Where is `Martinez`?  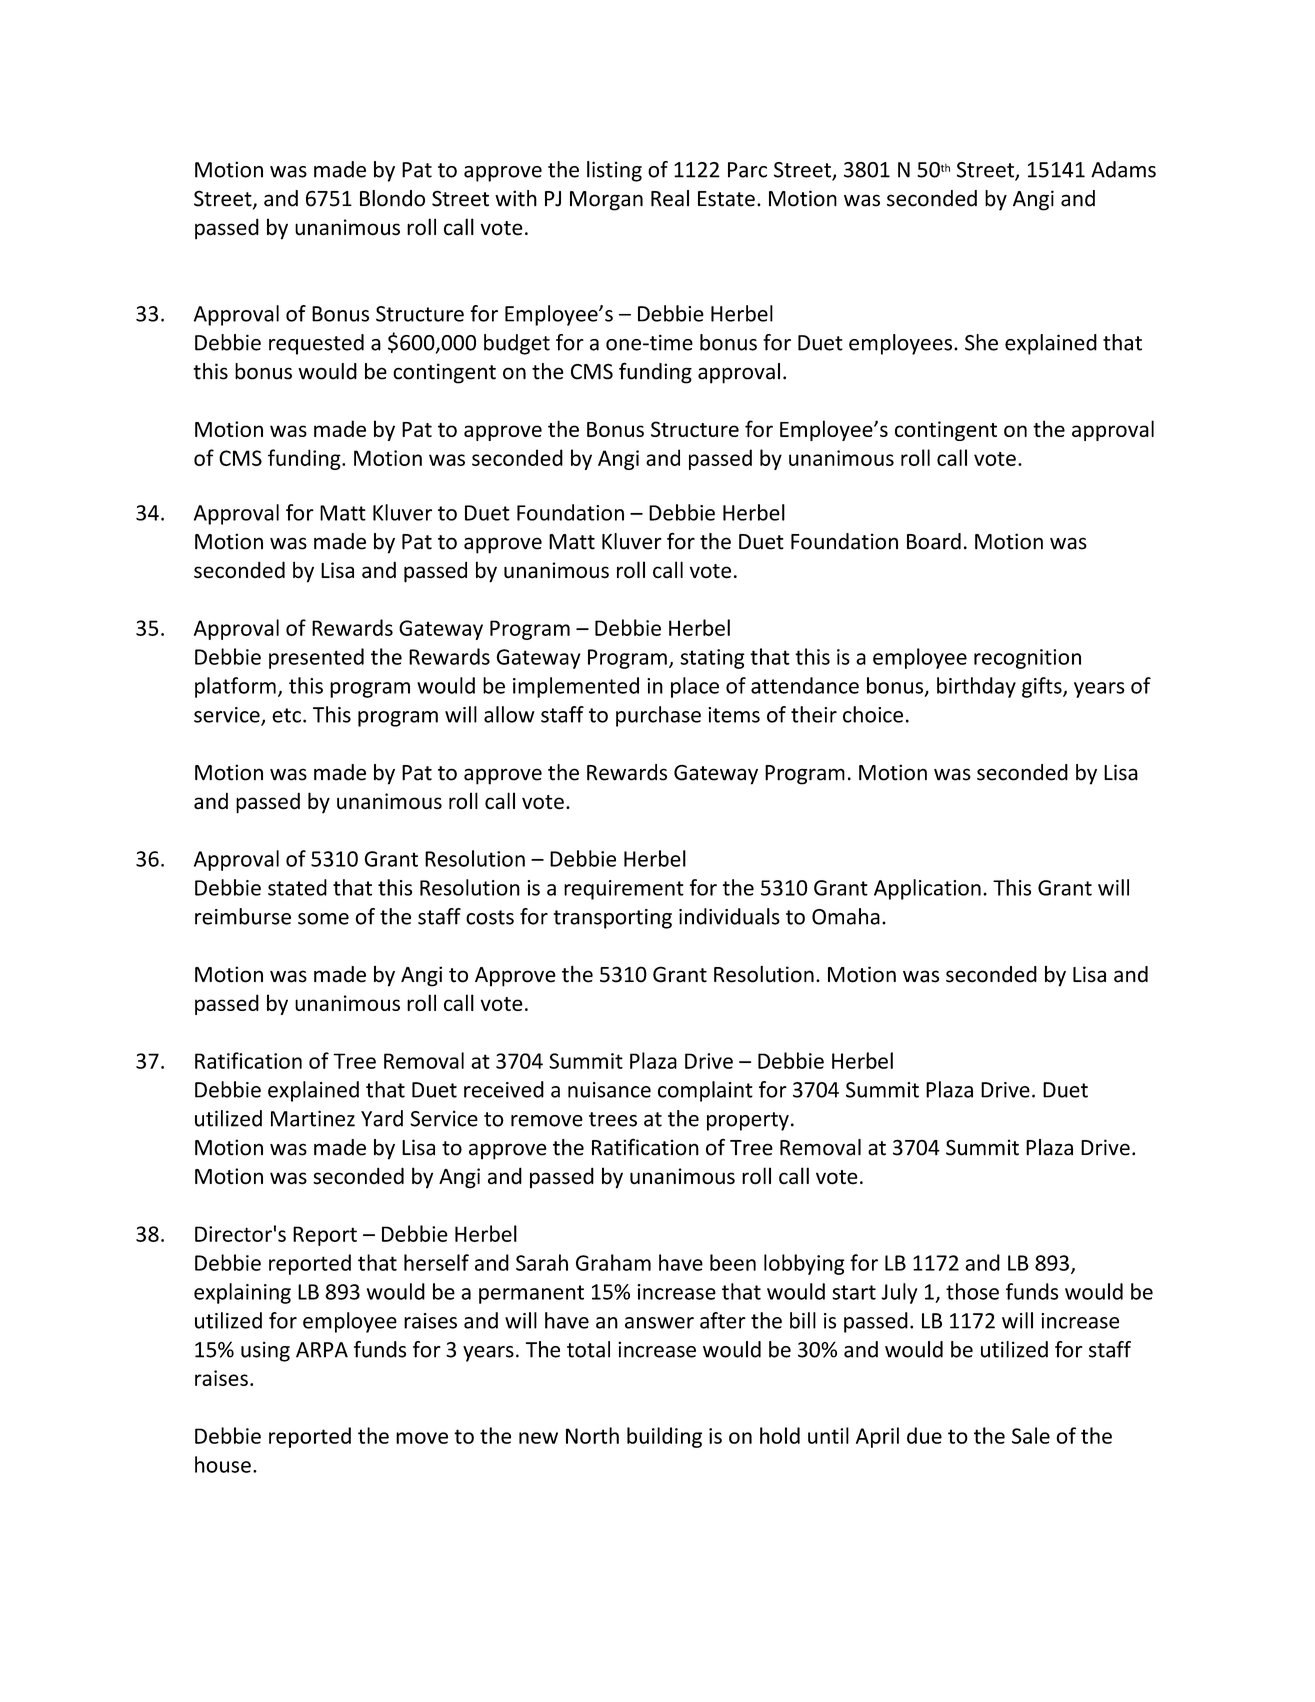
Martinez is located at coordinates (313, 1118).
